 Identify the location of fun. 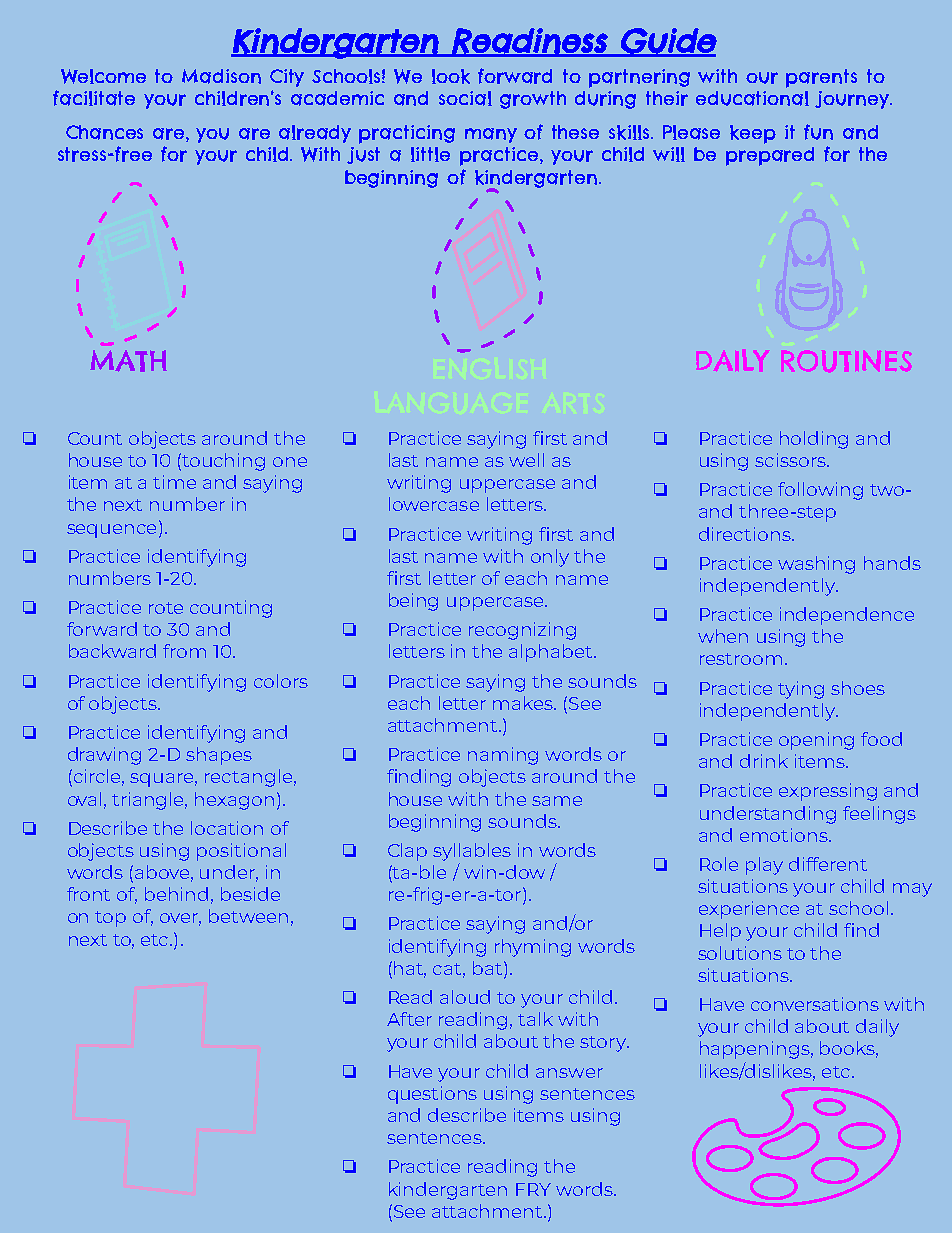
(818, 132).
